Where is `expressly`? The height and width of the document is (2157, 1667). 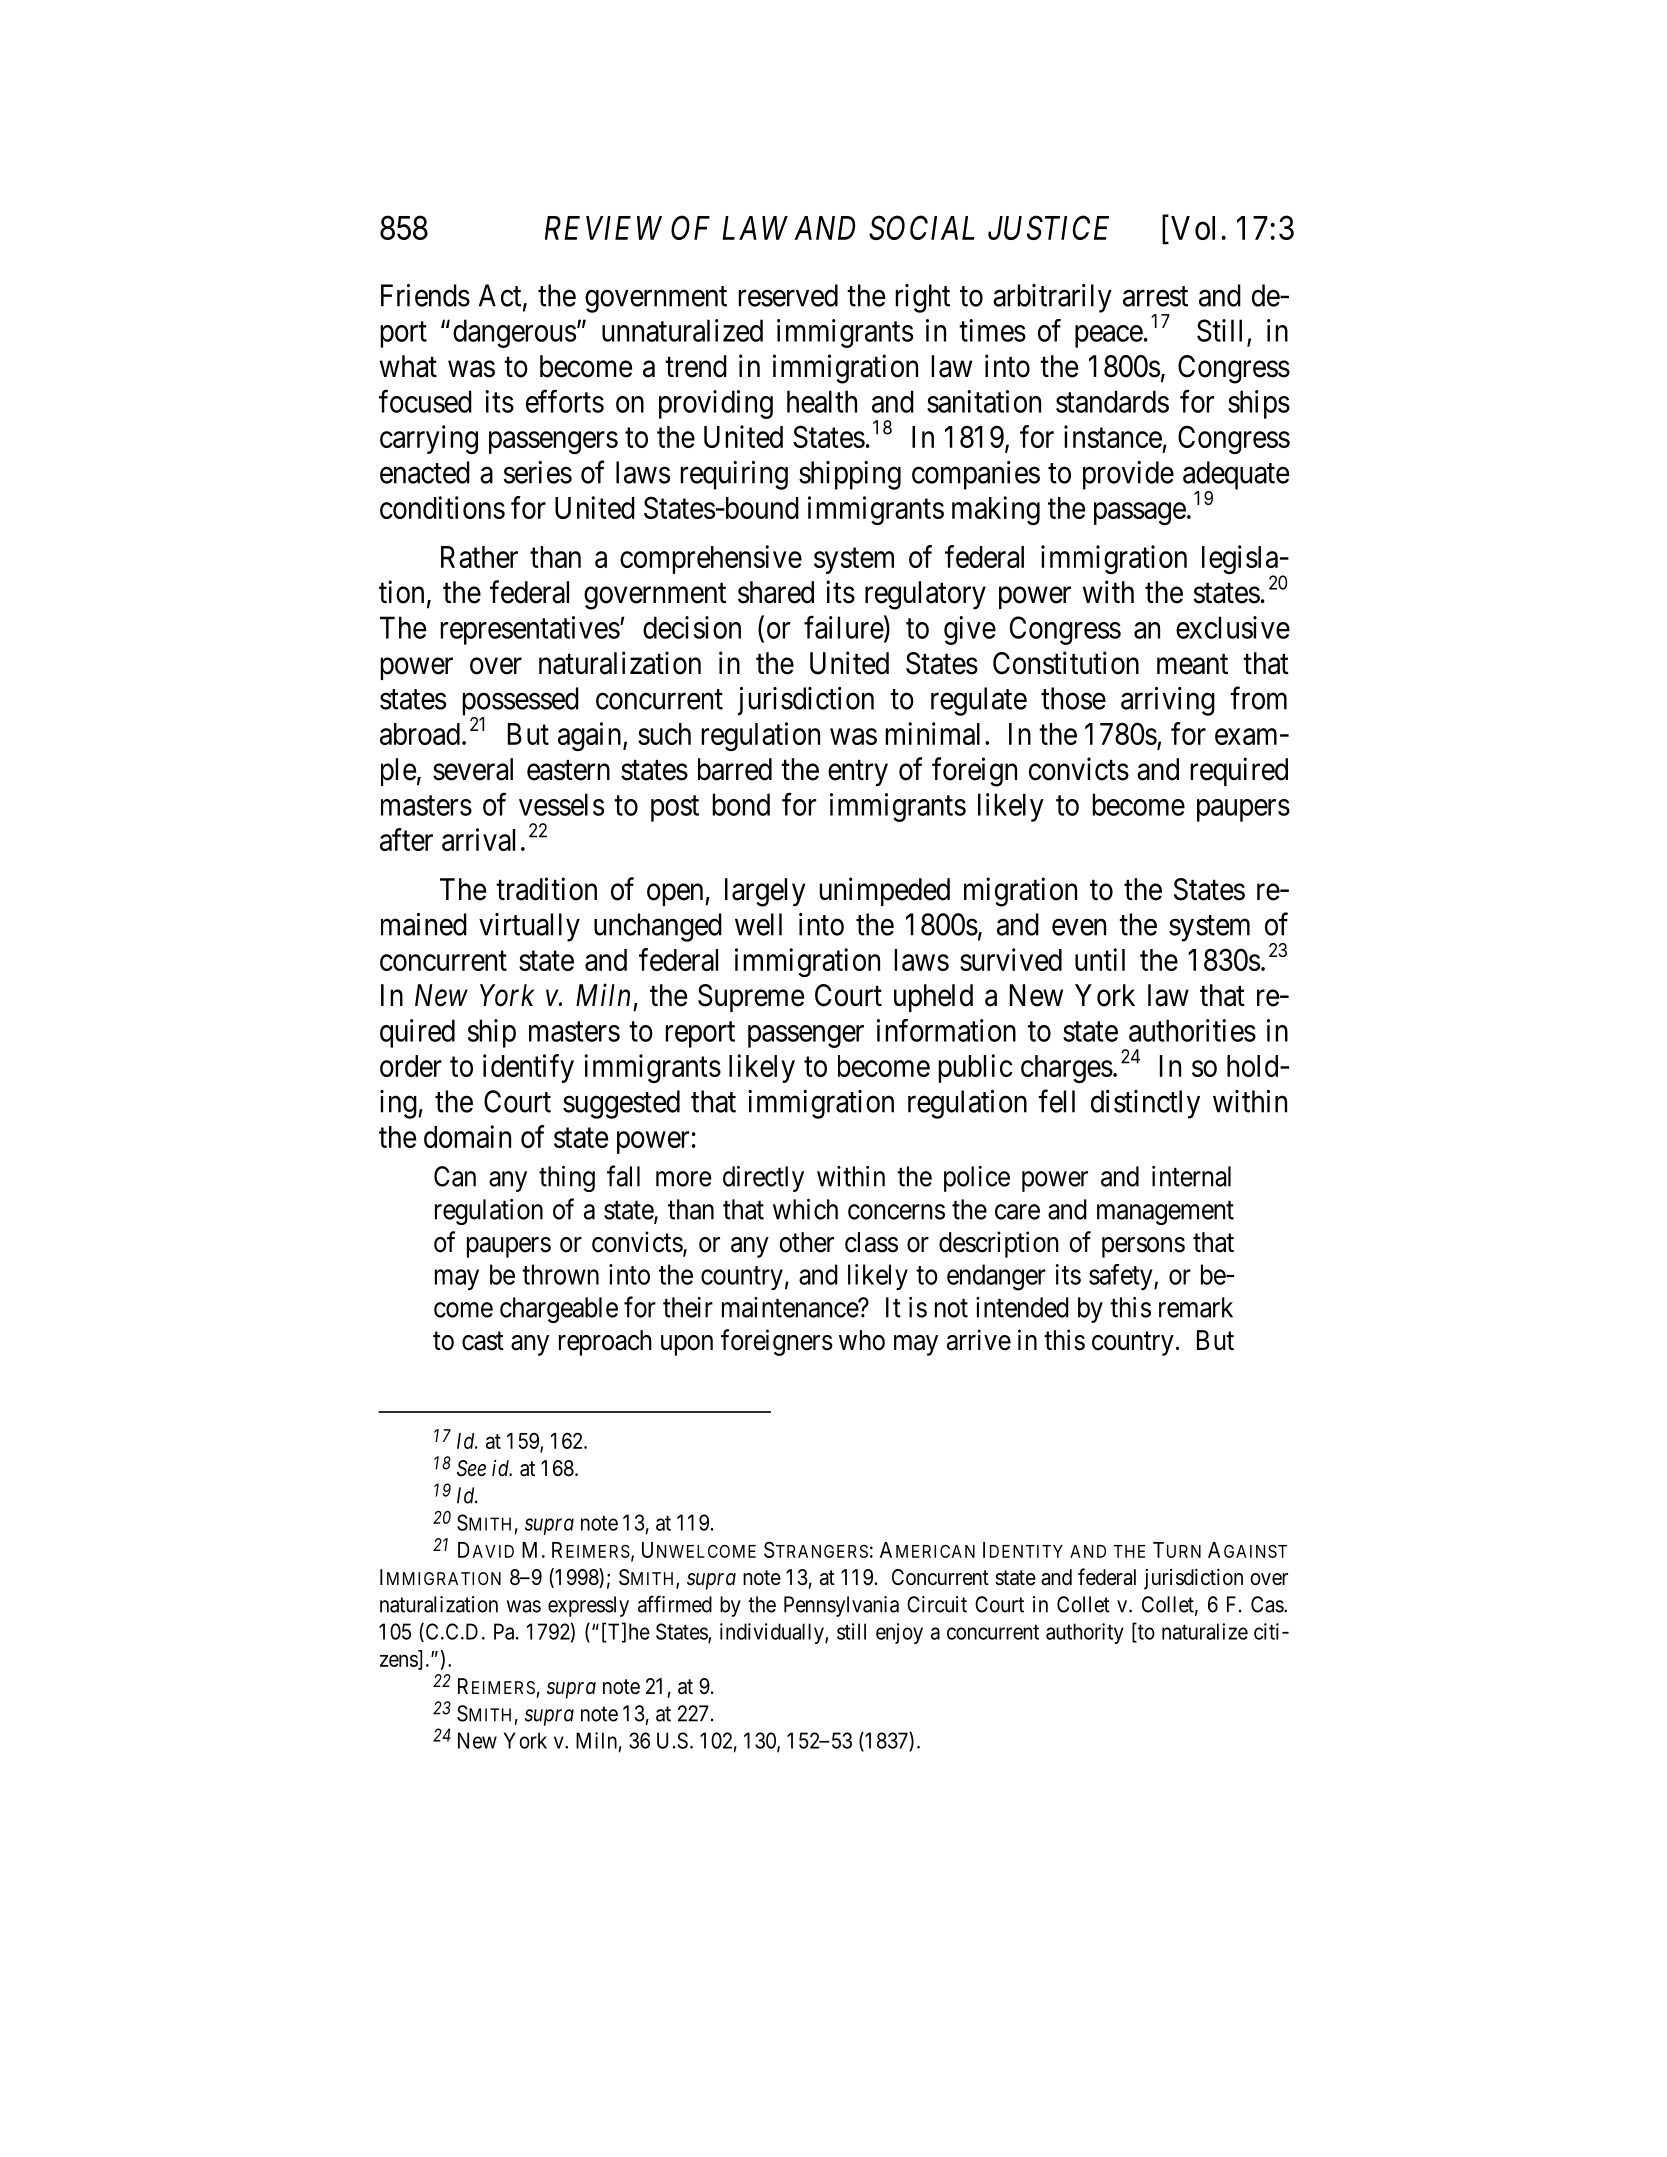 expressly is located at coordinates (588, 1606).
